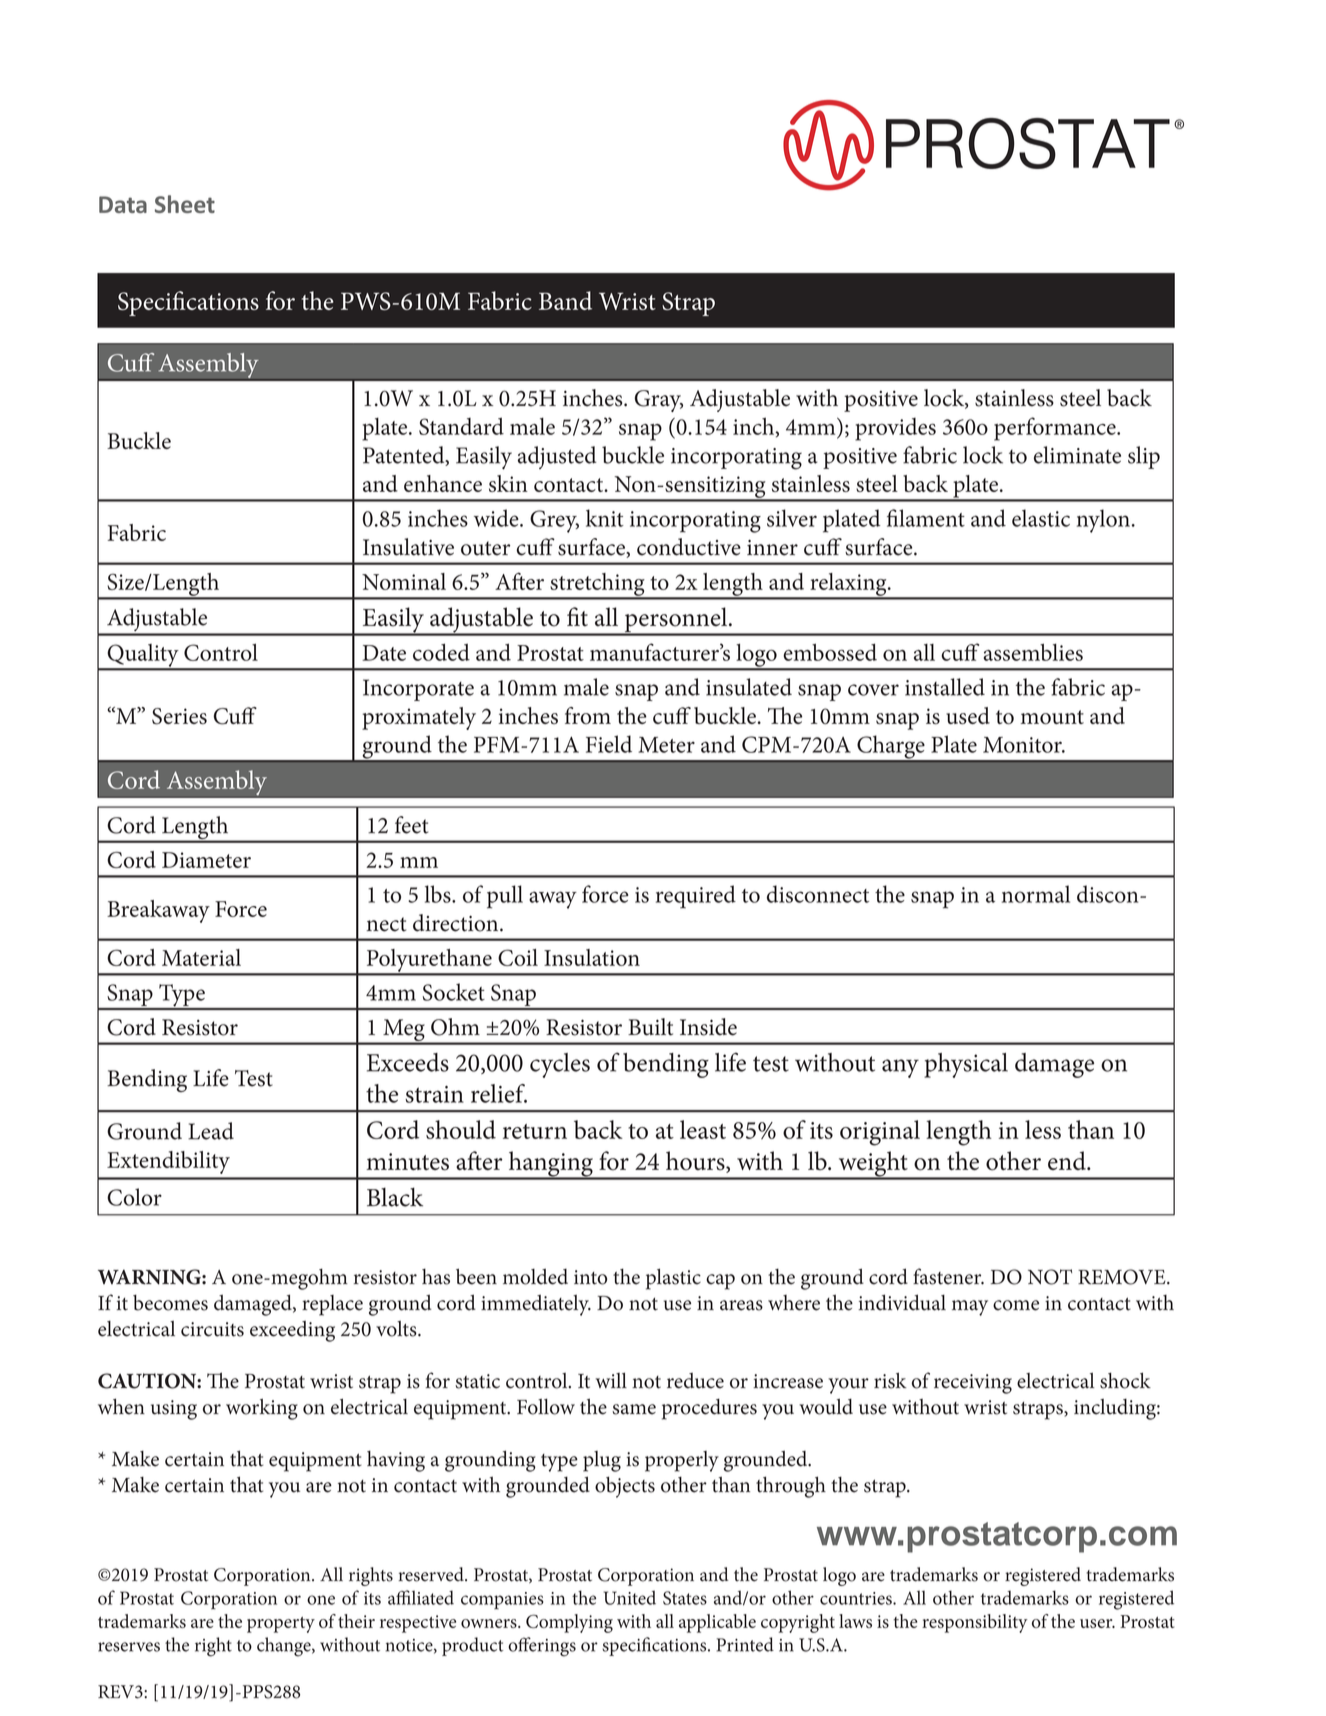 Image resolution: width=1326 pixels, height=1716 pixels. I want to click on Monitor, so click(1023, 745).
